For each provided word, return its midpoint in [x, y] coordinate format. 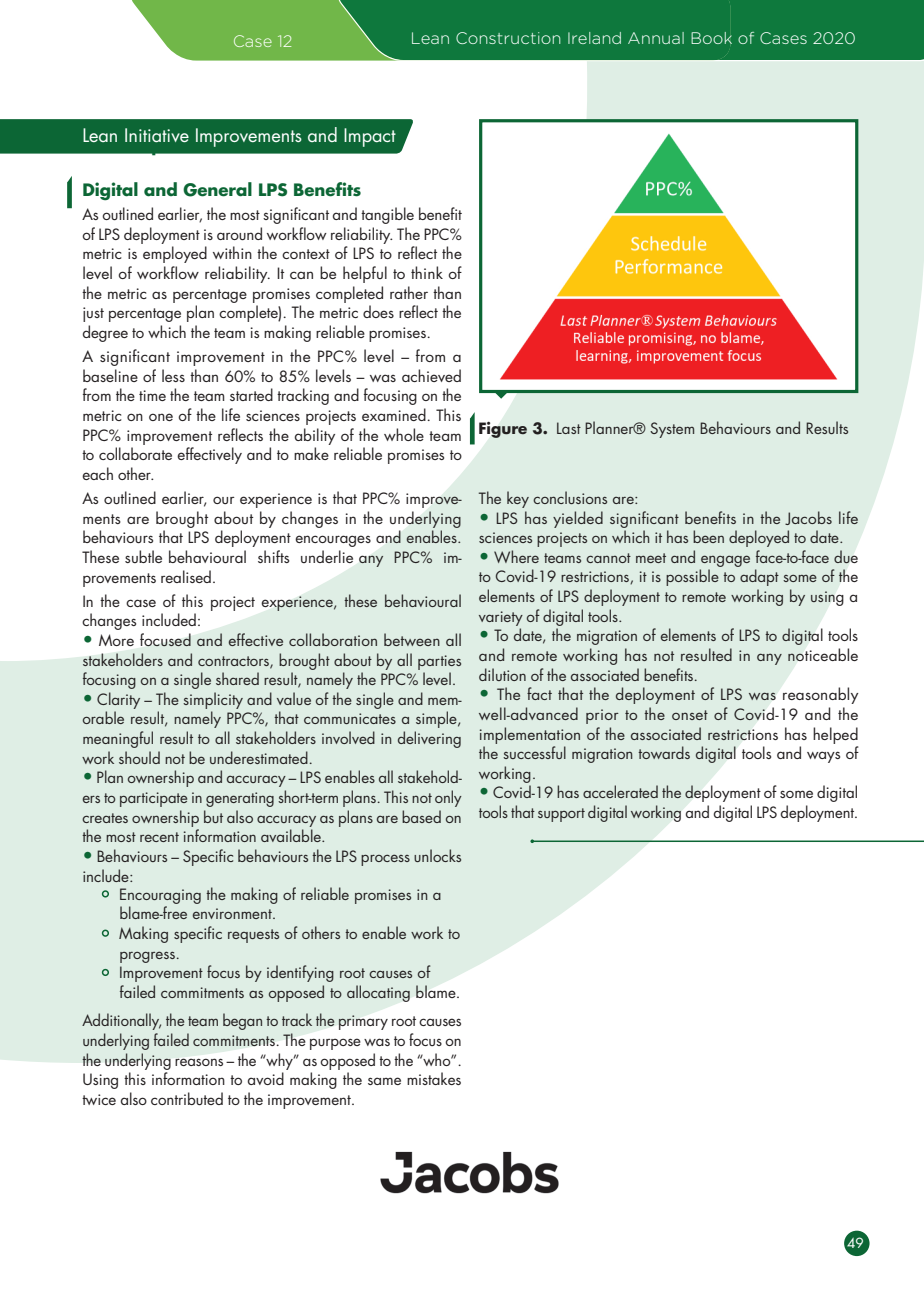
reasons [199, 1062]
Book [711, 38]
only [448, 798]
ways [823, 757]
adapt [759, 577]
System [672, 430]
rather [409, 292]
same [384, 1081]
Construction [508, 38]
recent [159, 837]
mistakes [434, 1078]
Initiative [157, 135]
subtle [143, 556]
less [173, 375]
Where [516, 556]
